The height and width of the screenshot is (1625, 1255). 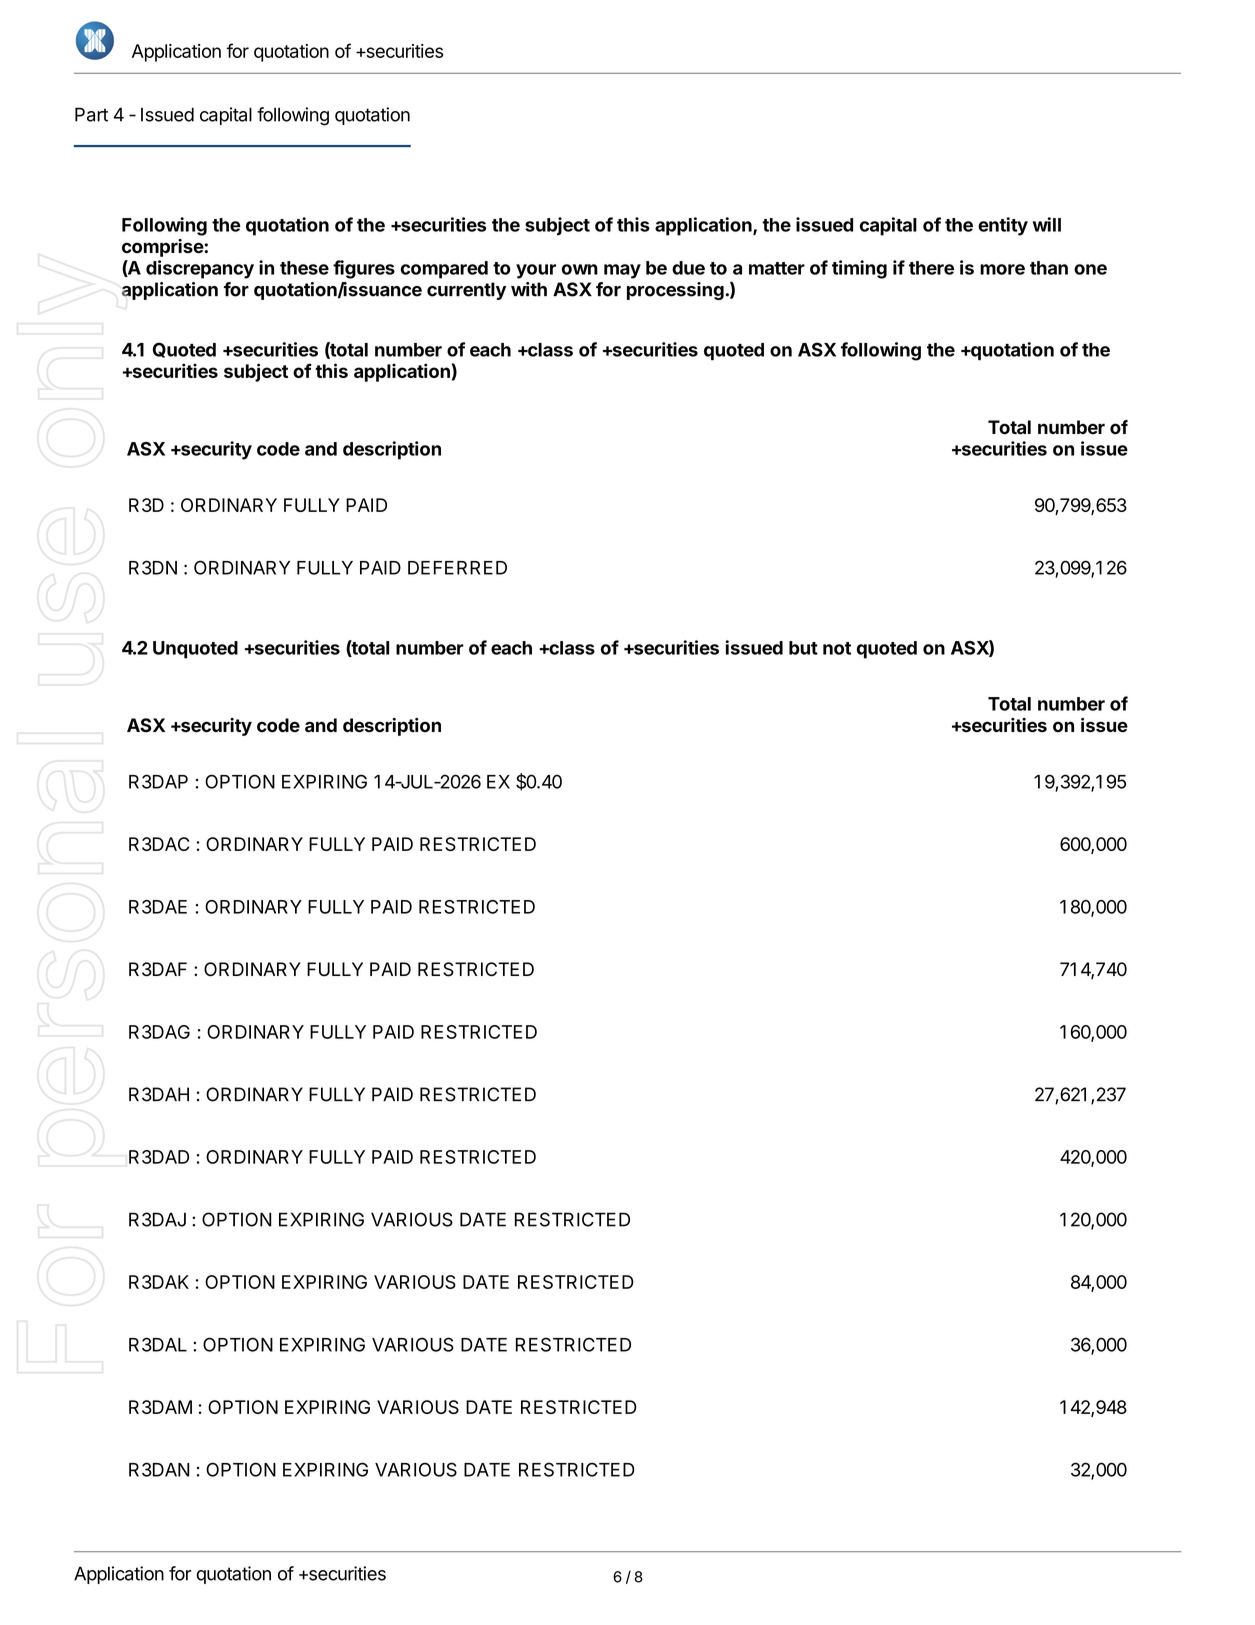 What do you see at coordinates (200, 269) in the screenshot?
I see `discrepancy` at bounding box center [200, 269].
